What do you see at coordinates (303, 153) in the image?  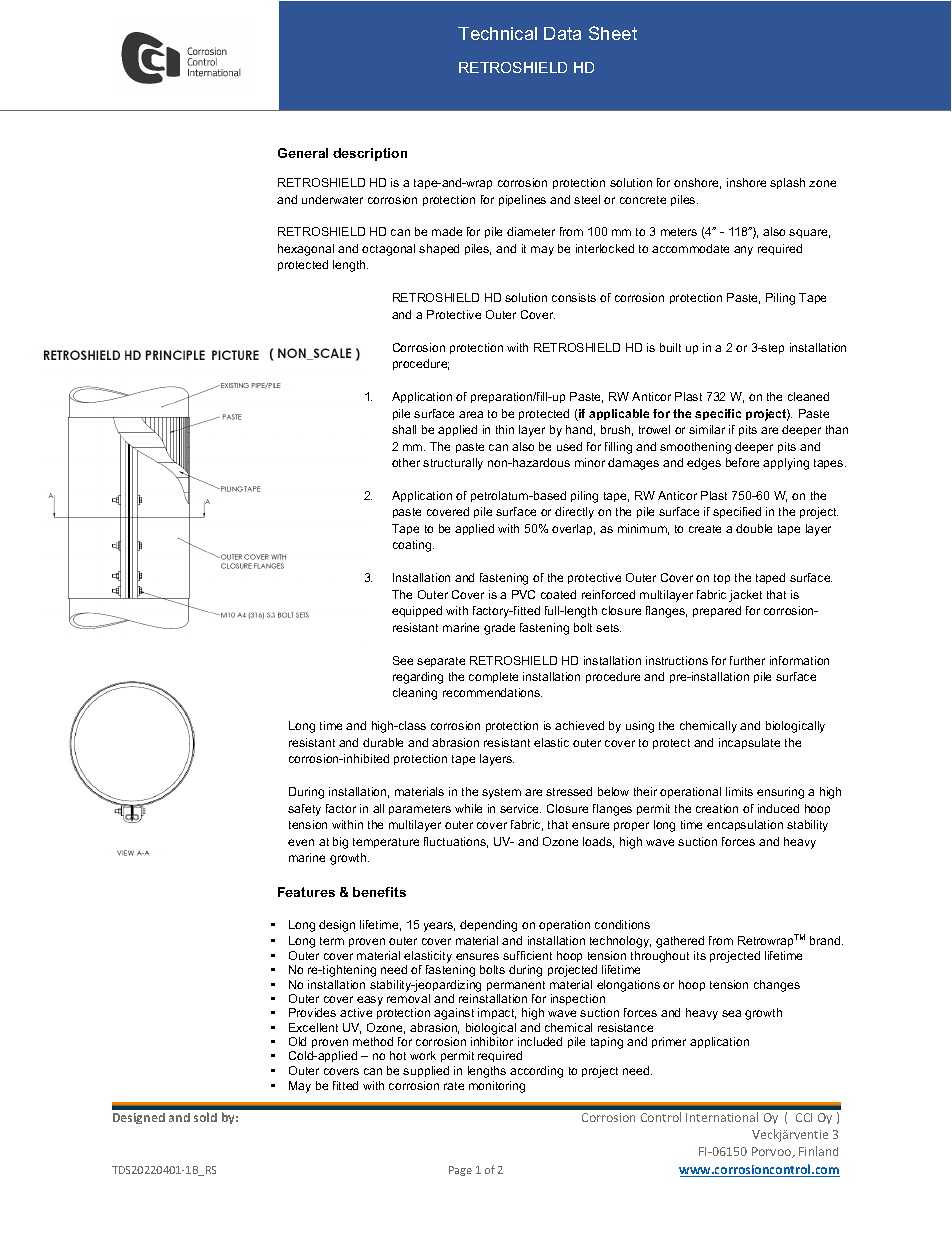 I see `General` at bounding box center [303, 153].
